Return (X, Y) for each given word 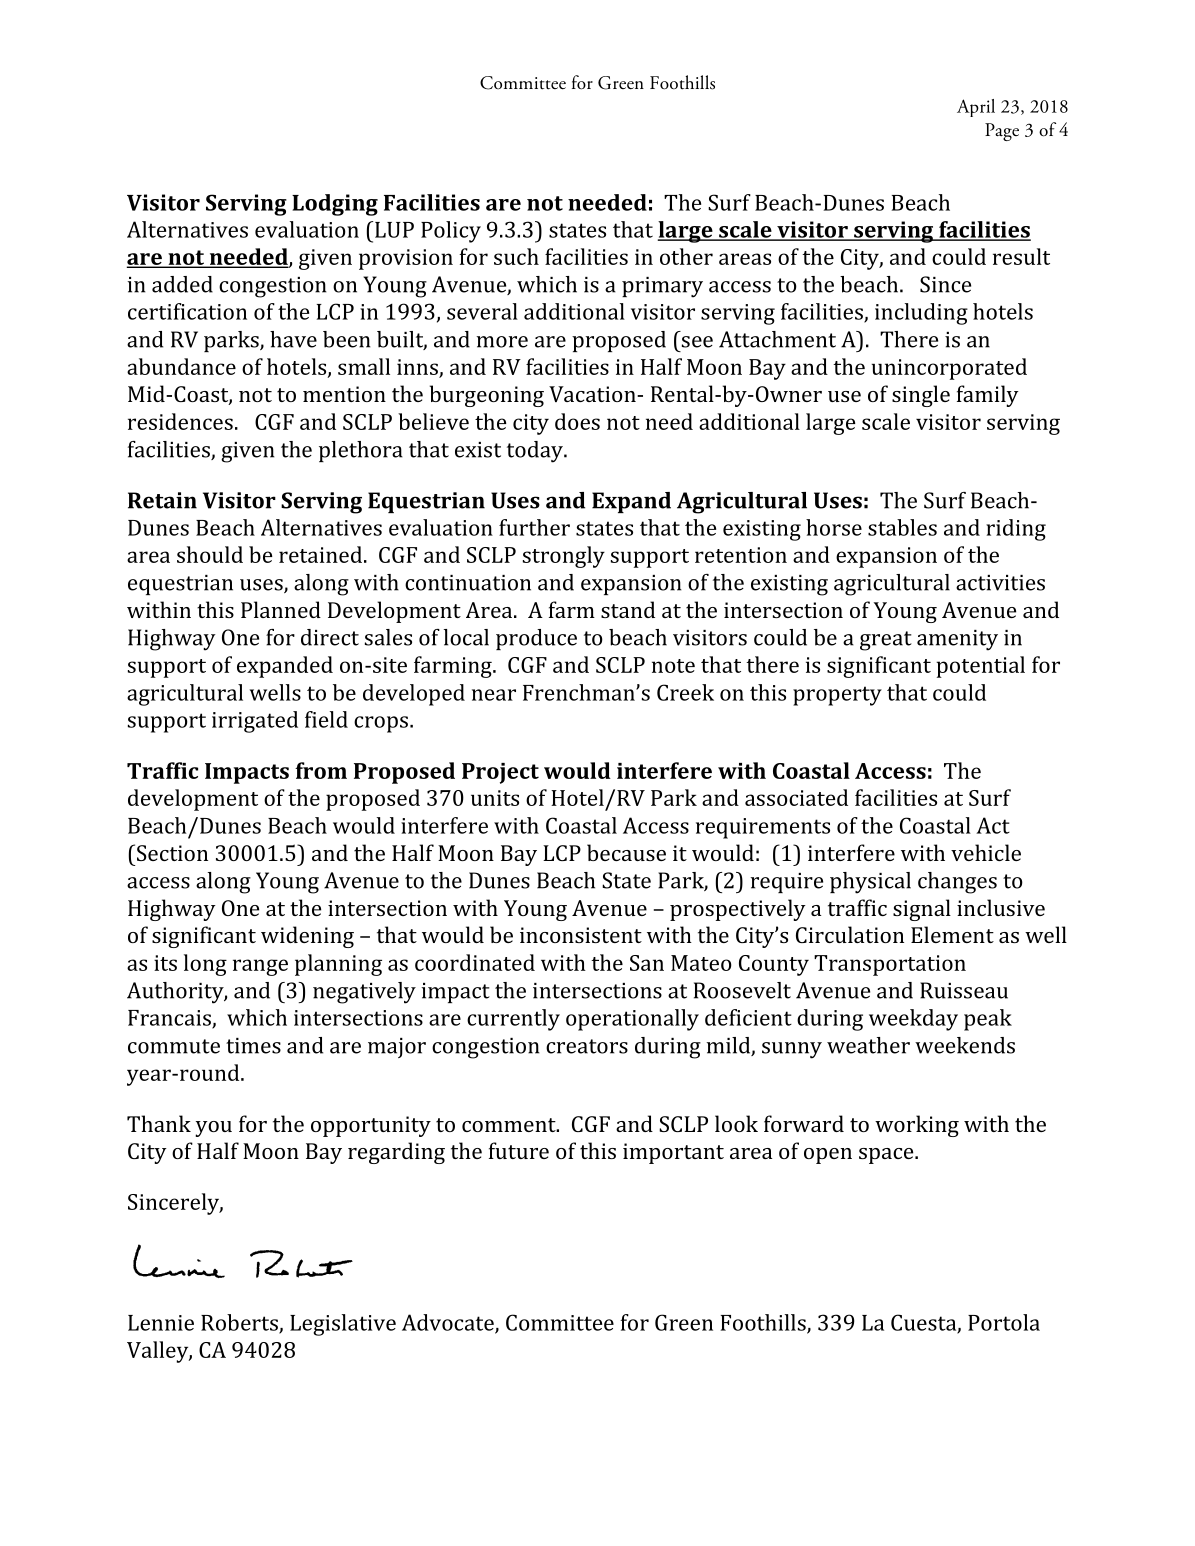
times (253, 1046)
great (886, 641)
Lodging (335, 205)
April (976, 108)
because (626, 852)
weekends (965, 1045)
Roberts (240, 1323)
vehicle (986, 852)
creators (587, 1046)
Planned (281, 609)
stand (628, 609)
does (577, 421)
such (516, 256)
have (293, 339)
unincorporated (949, 369)
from (321, 770)
